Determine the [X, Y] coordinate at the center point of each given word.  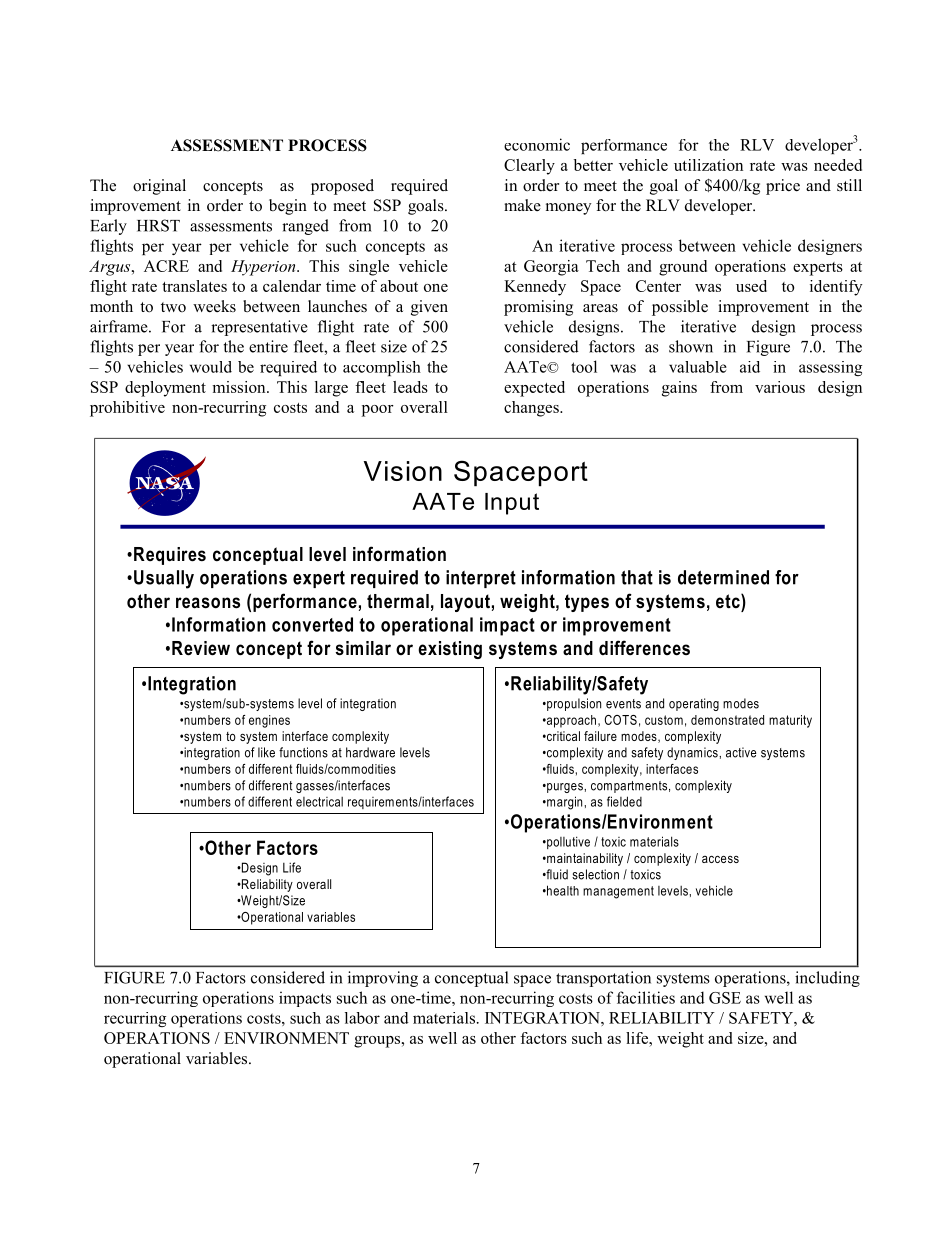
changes [532, 409]
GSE [725, 998]
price [783, 187]
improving [383, 979]
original [159, 187]
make [522, 205]
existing [450, 650]
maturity [790, 721]
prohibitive [127, 409]
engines [269, 721]
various [780, 387]
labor [362, 1018]
